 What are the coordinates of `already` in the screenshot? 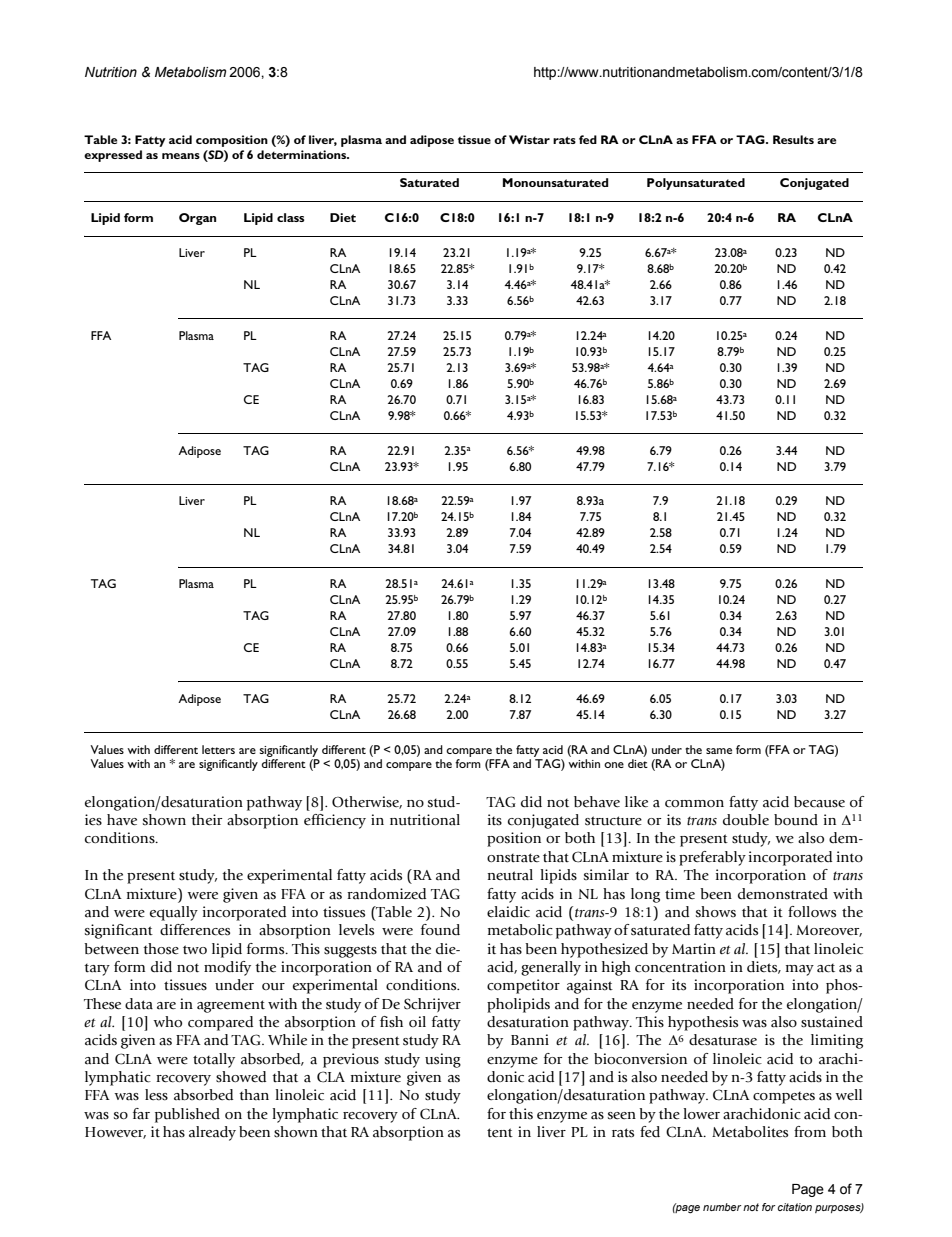 It's located at (212, 1133).
